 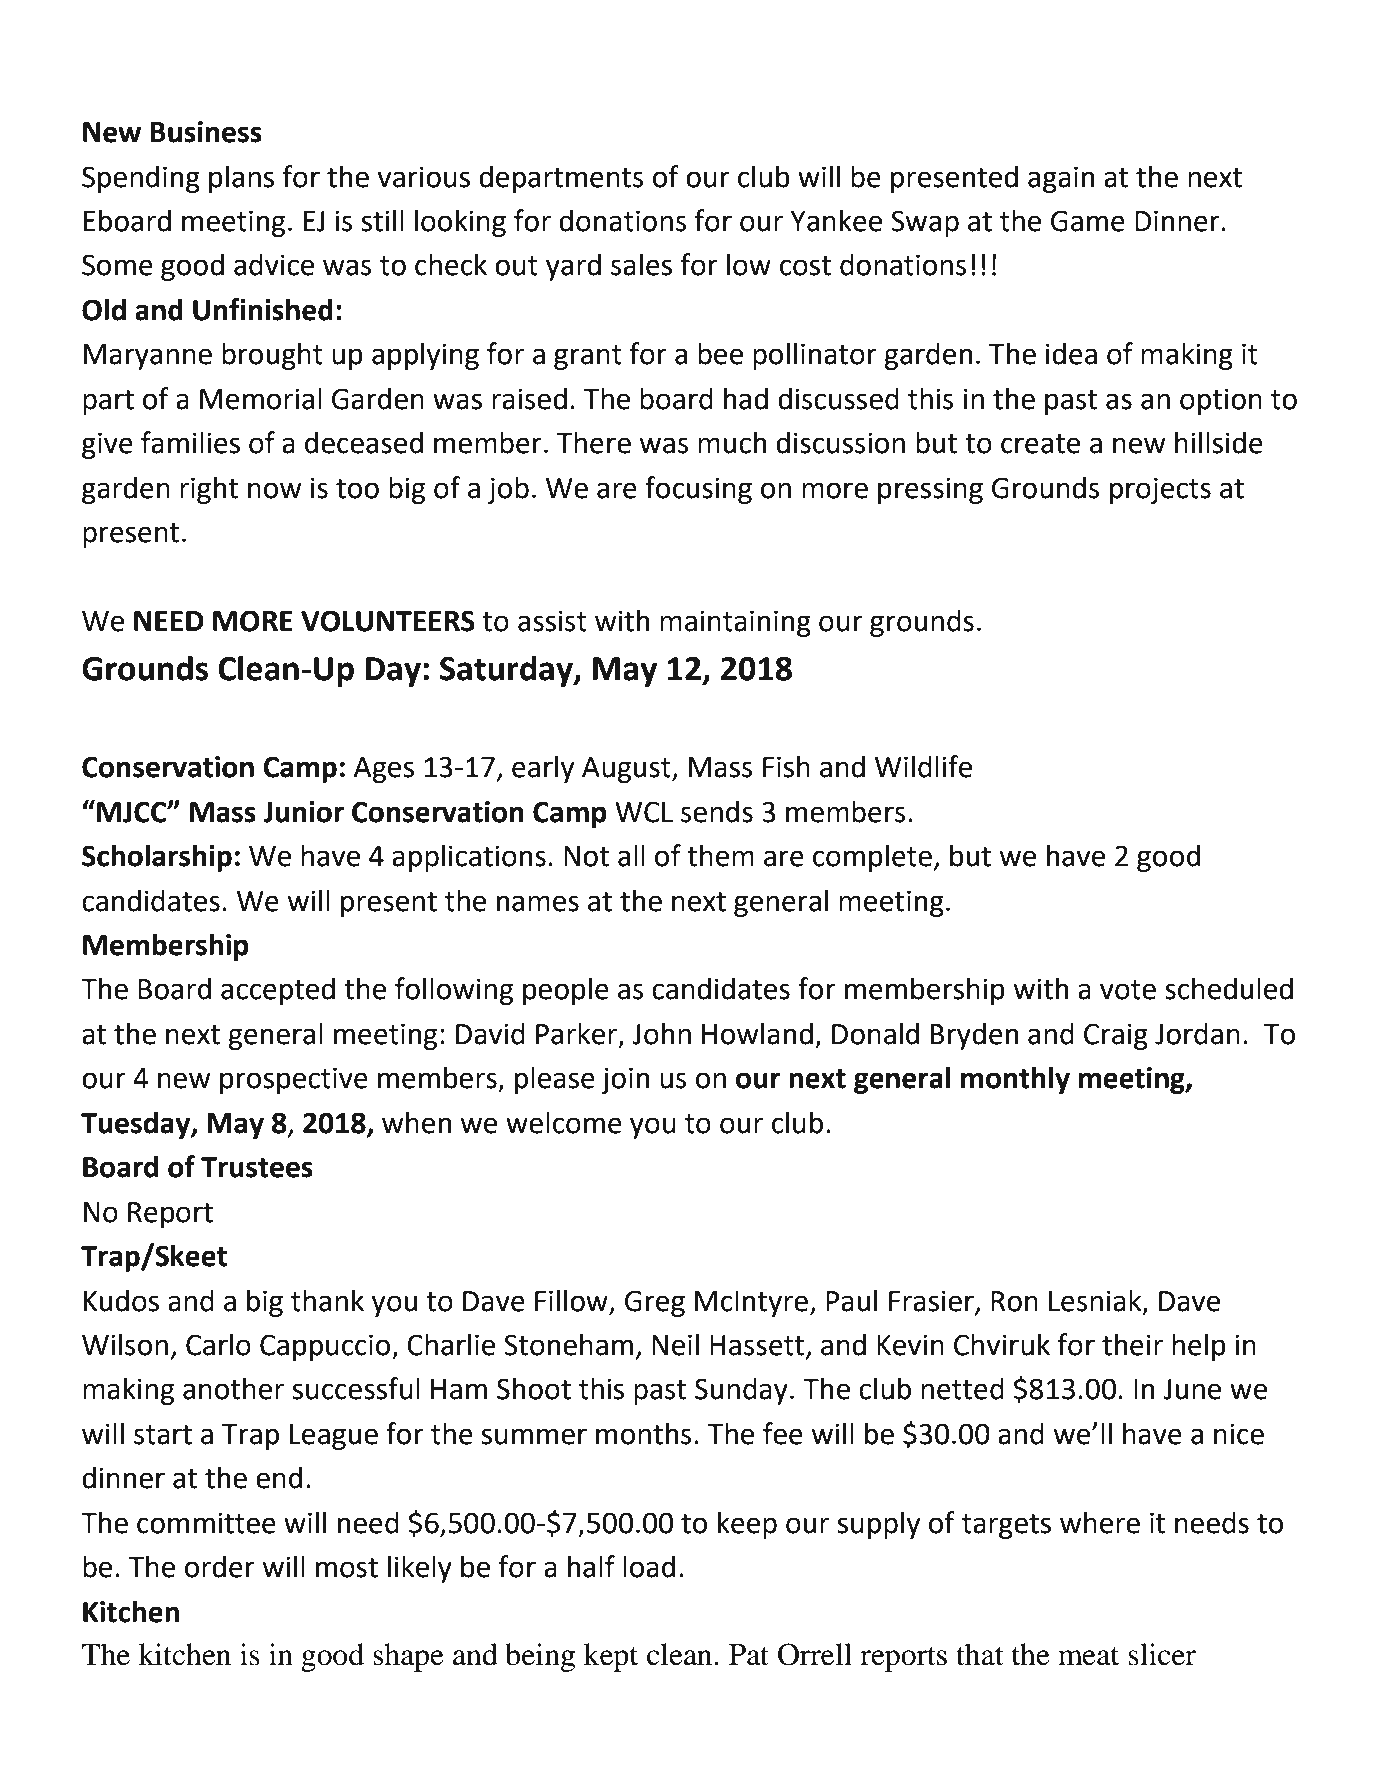 I want to click on order, so click(x=220, y=1566).
